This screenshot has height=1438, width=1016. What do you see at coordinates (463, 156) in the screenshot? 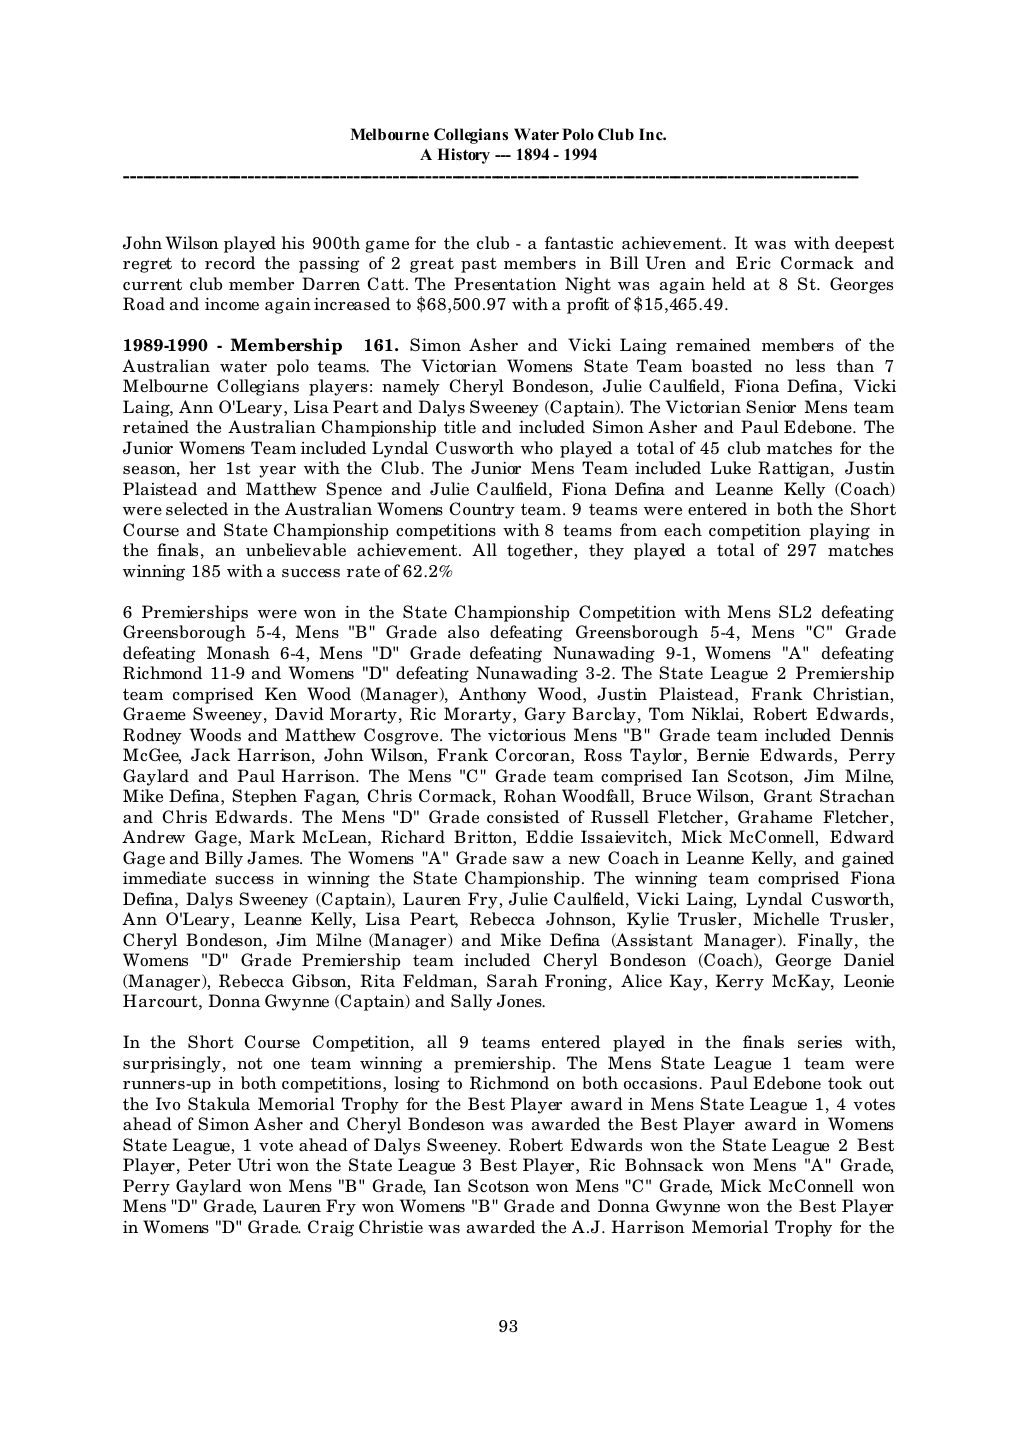
I see `History` at bounding box center [463, 156].
